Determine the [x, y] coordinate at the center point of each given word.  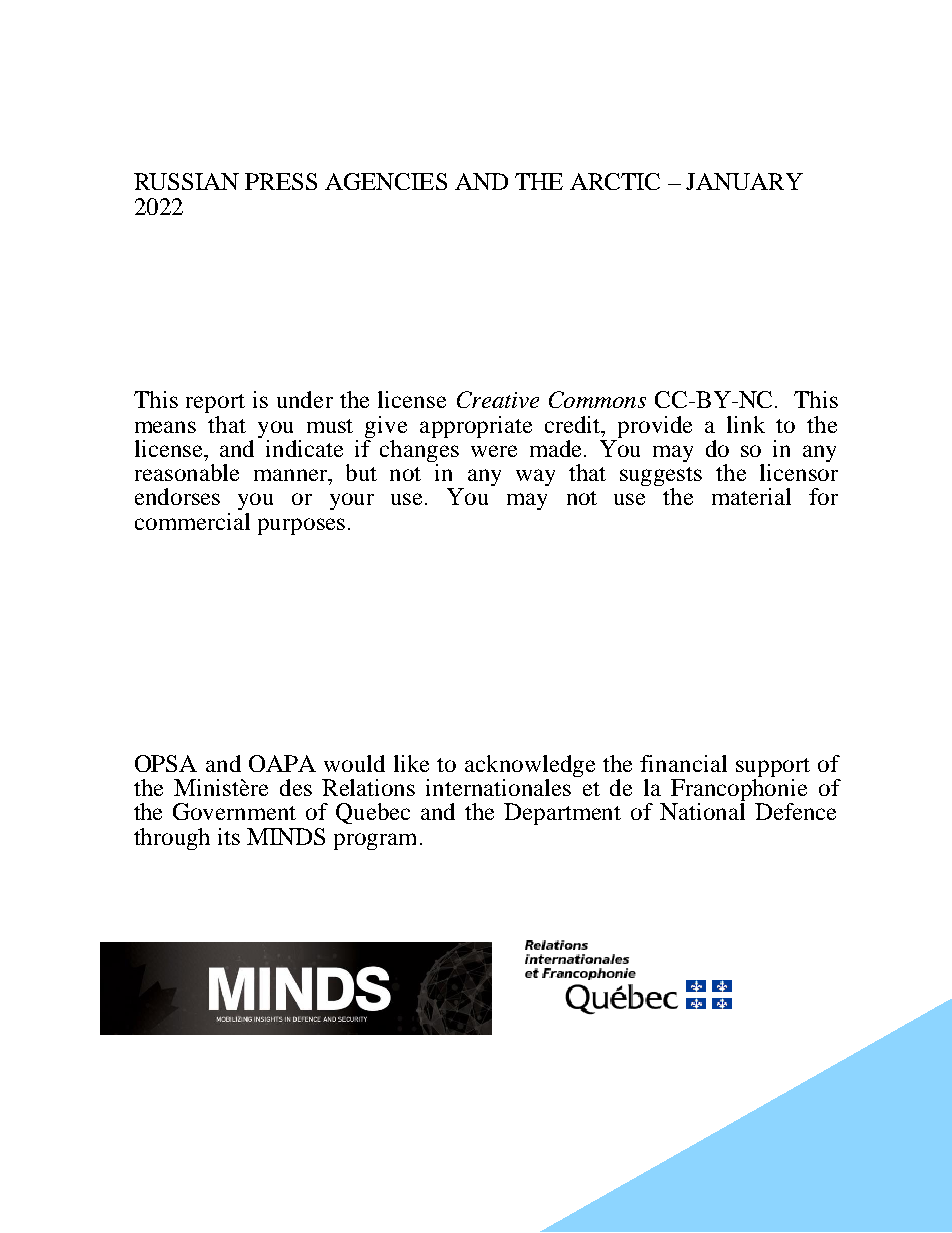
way [535, 477]
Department [562, 814]
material [751, 496]
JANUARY [744, 181]
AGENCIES [386, 181]
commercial [192, 521]
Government [234, 811]
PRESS [281, 181]
